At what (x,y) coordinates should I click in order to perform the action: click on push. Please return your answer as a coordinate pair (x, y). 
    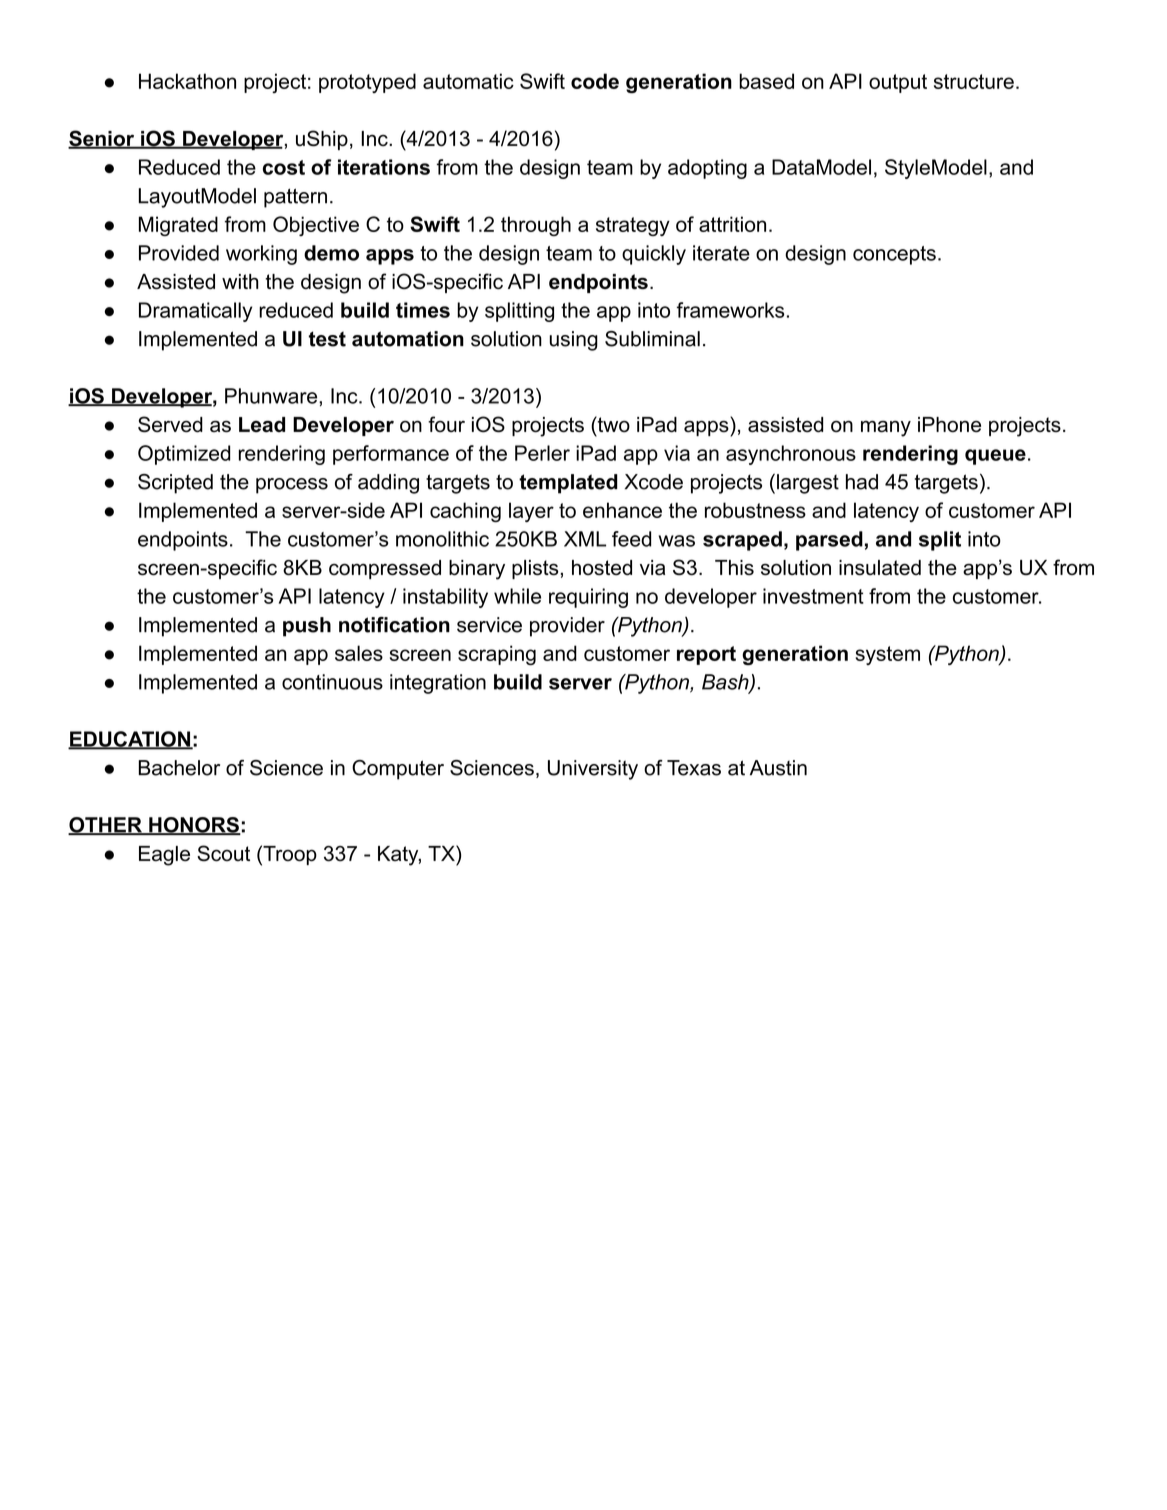
    Looking at the image, I should click on (307, 627).
